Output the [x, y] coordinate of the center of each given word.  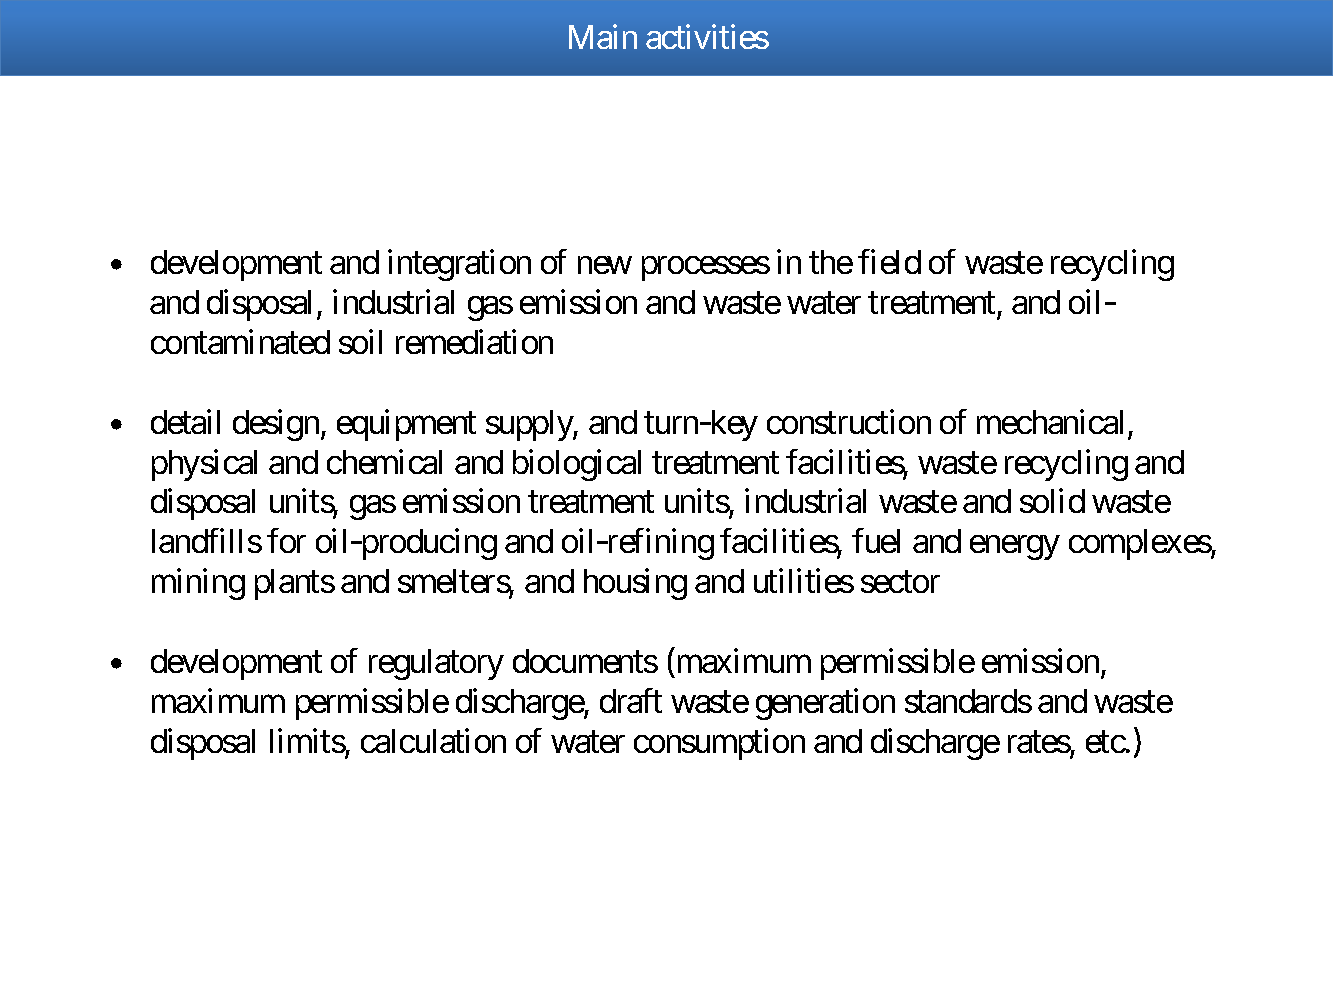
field [889, 261]
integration [459, 265]
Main [603, 37]
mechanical [1050, 421]
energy [1014, 548]
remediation [474, 341]
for [286, 541]
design [276, 425]
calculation [433, 741]
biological [577, 465]
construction [849, 421]
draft [631, 701]
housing [635, 584]
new [605, 265]
